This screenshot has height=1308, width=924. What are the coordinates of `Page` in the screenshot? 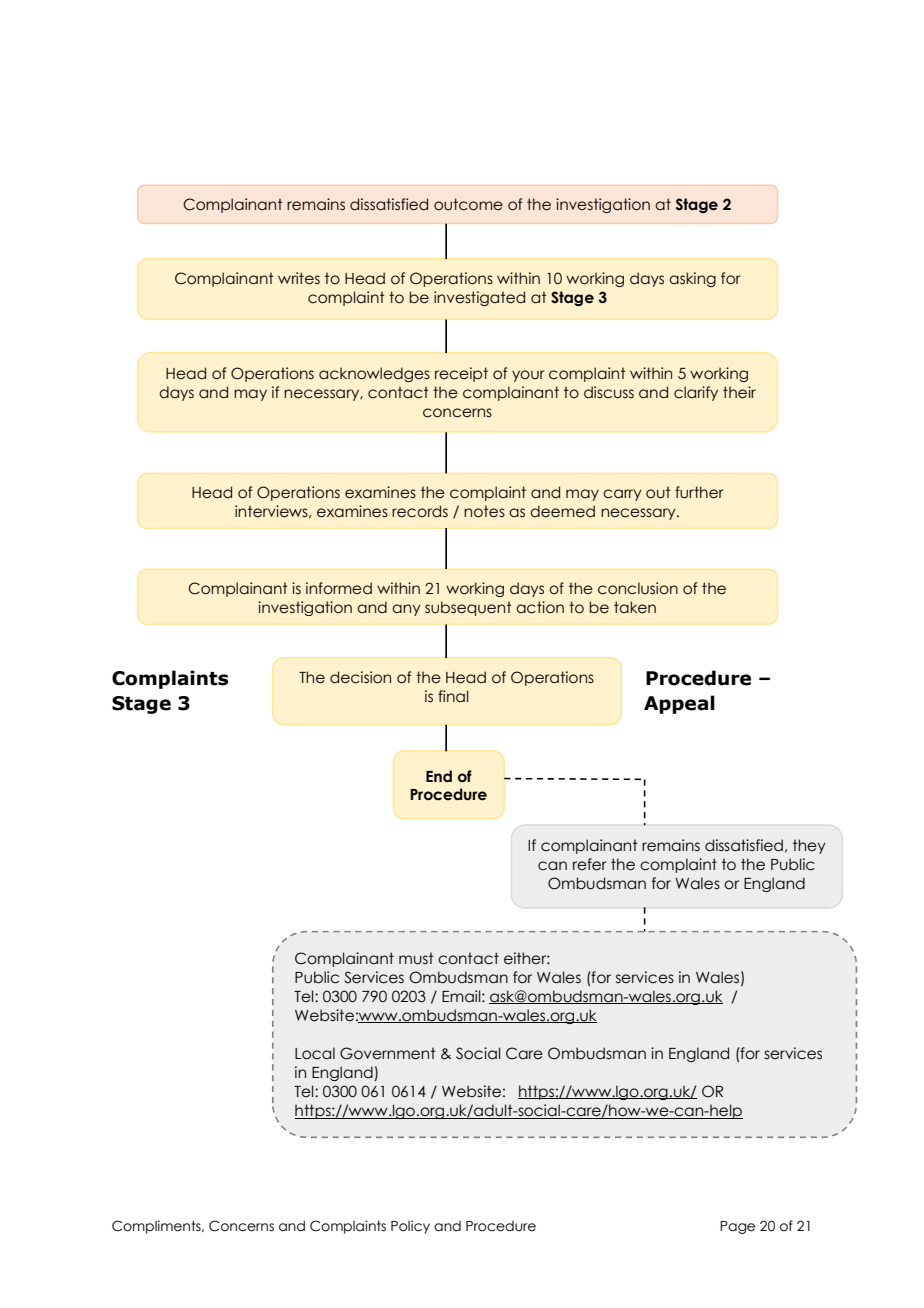 It's located at (737, 1227).
